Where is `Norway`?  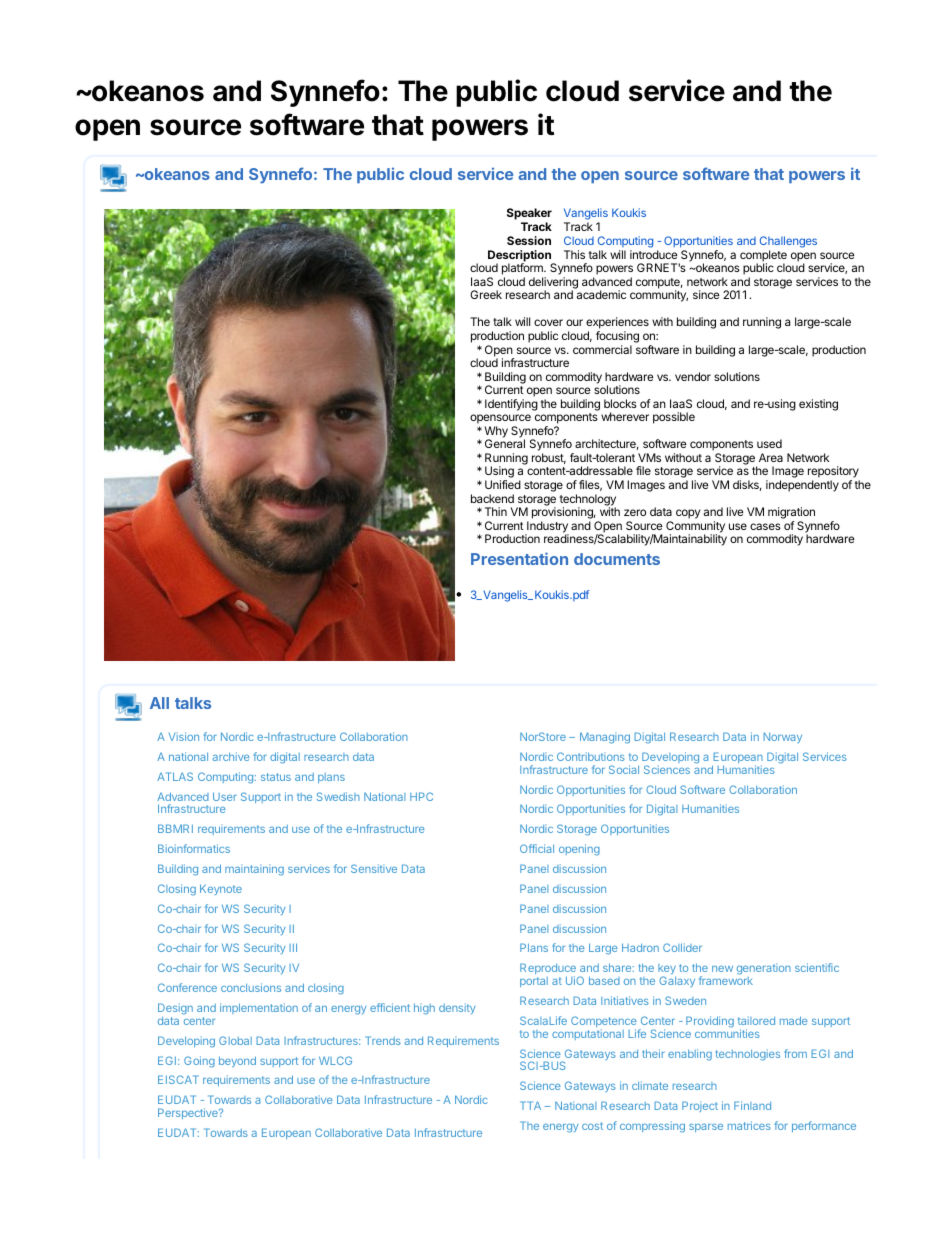 Norway is located at coordinates (782, 737).
